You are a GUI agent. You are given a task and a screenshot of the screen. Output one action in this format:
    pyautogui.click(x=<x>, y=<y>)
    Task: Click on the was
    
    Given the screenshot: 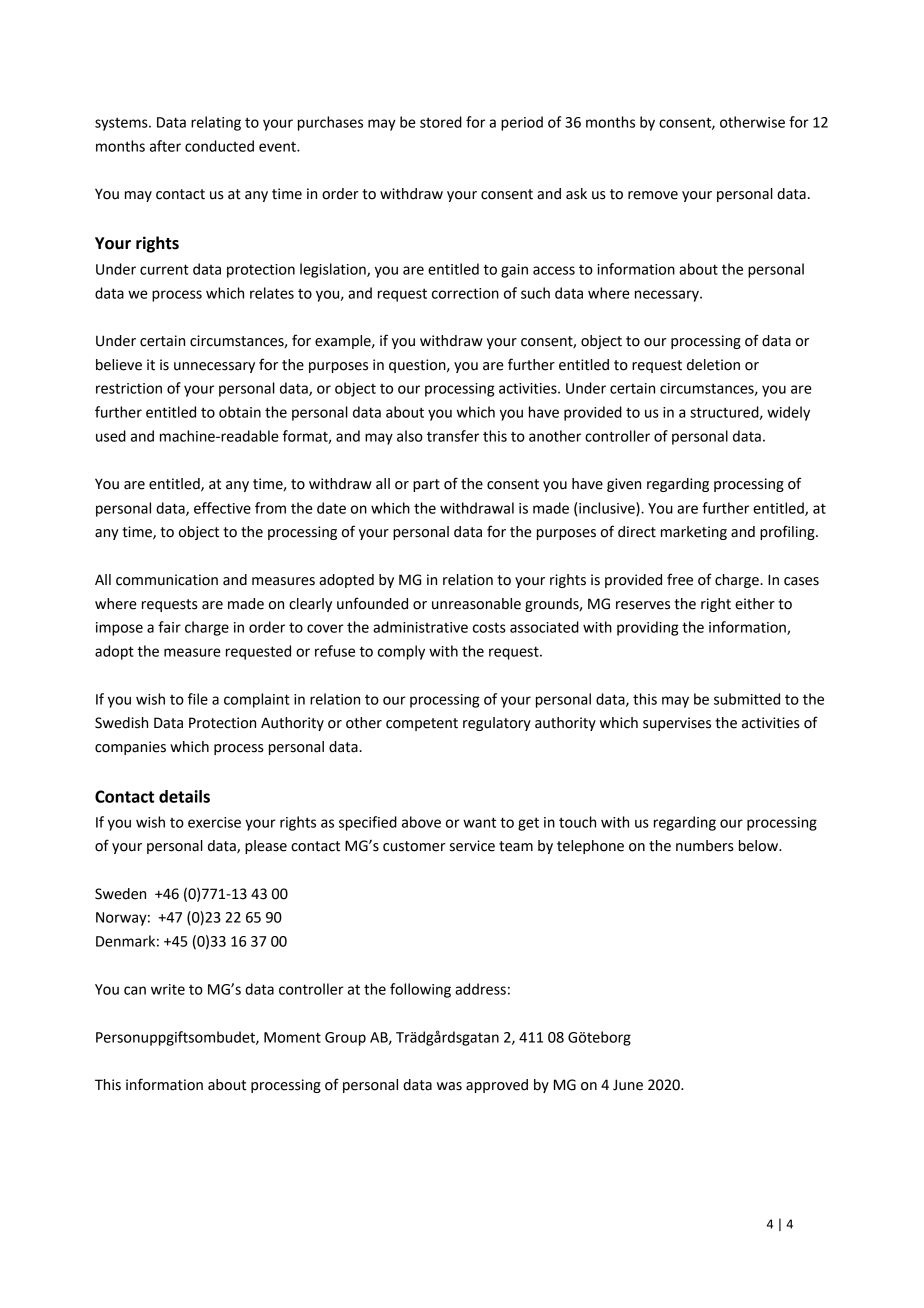 What is the action you would take?
    pyautogui.click(x=449, y=1086)
